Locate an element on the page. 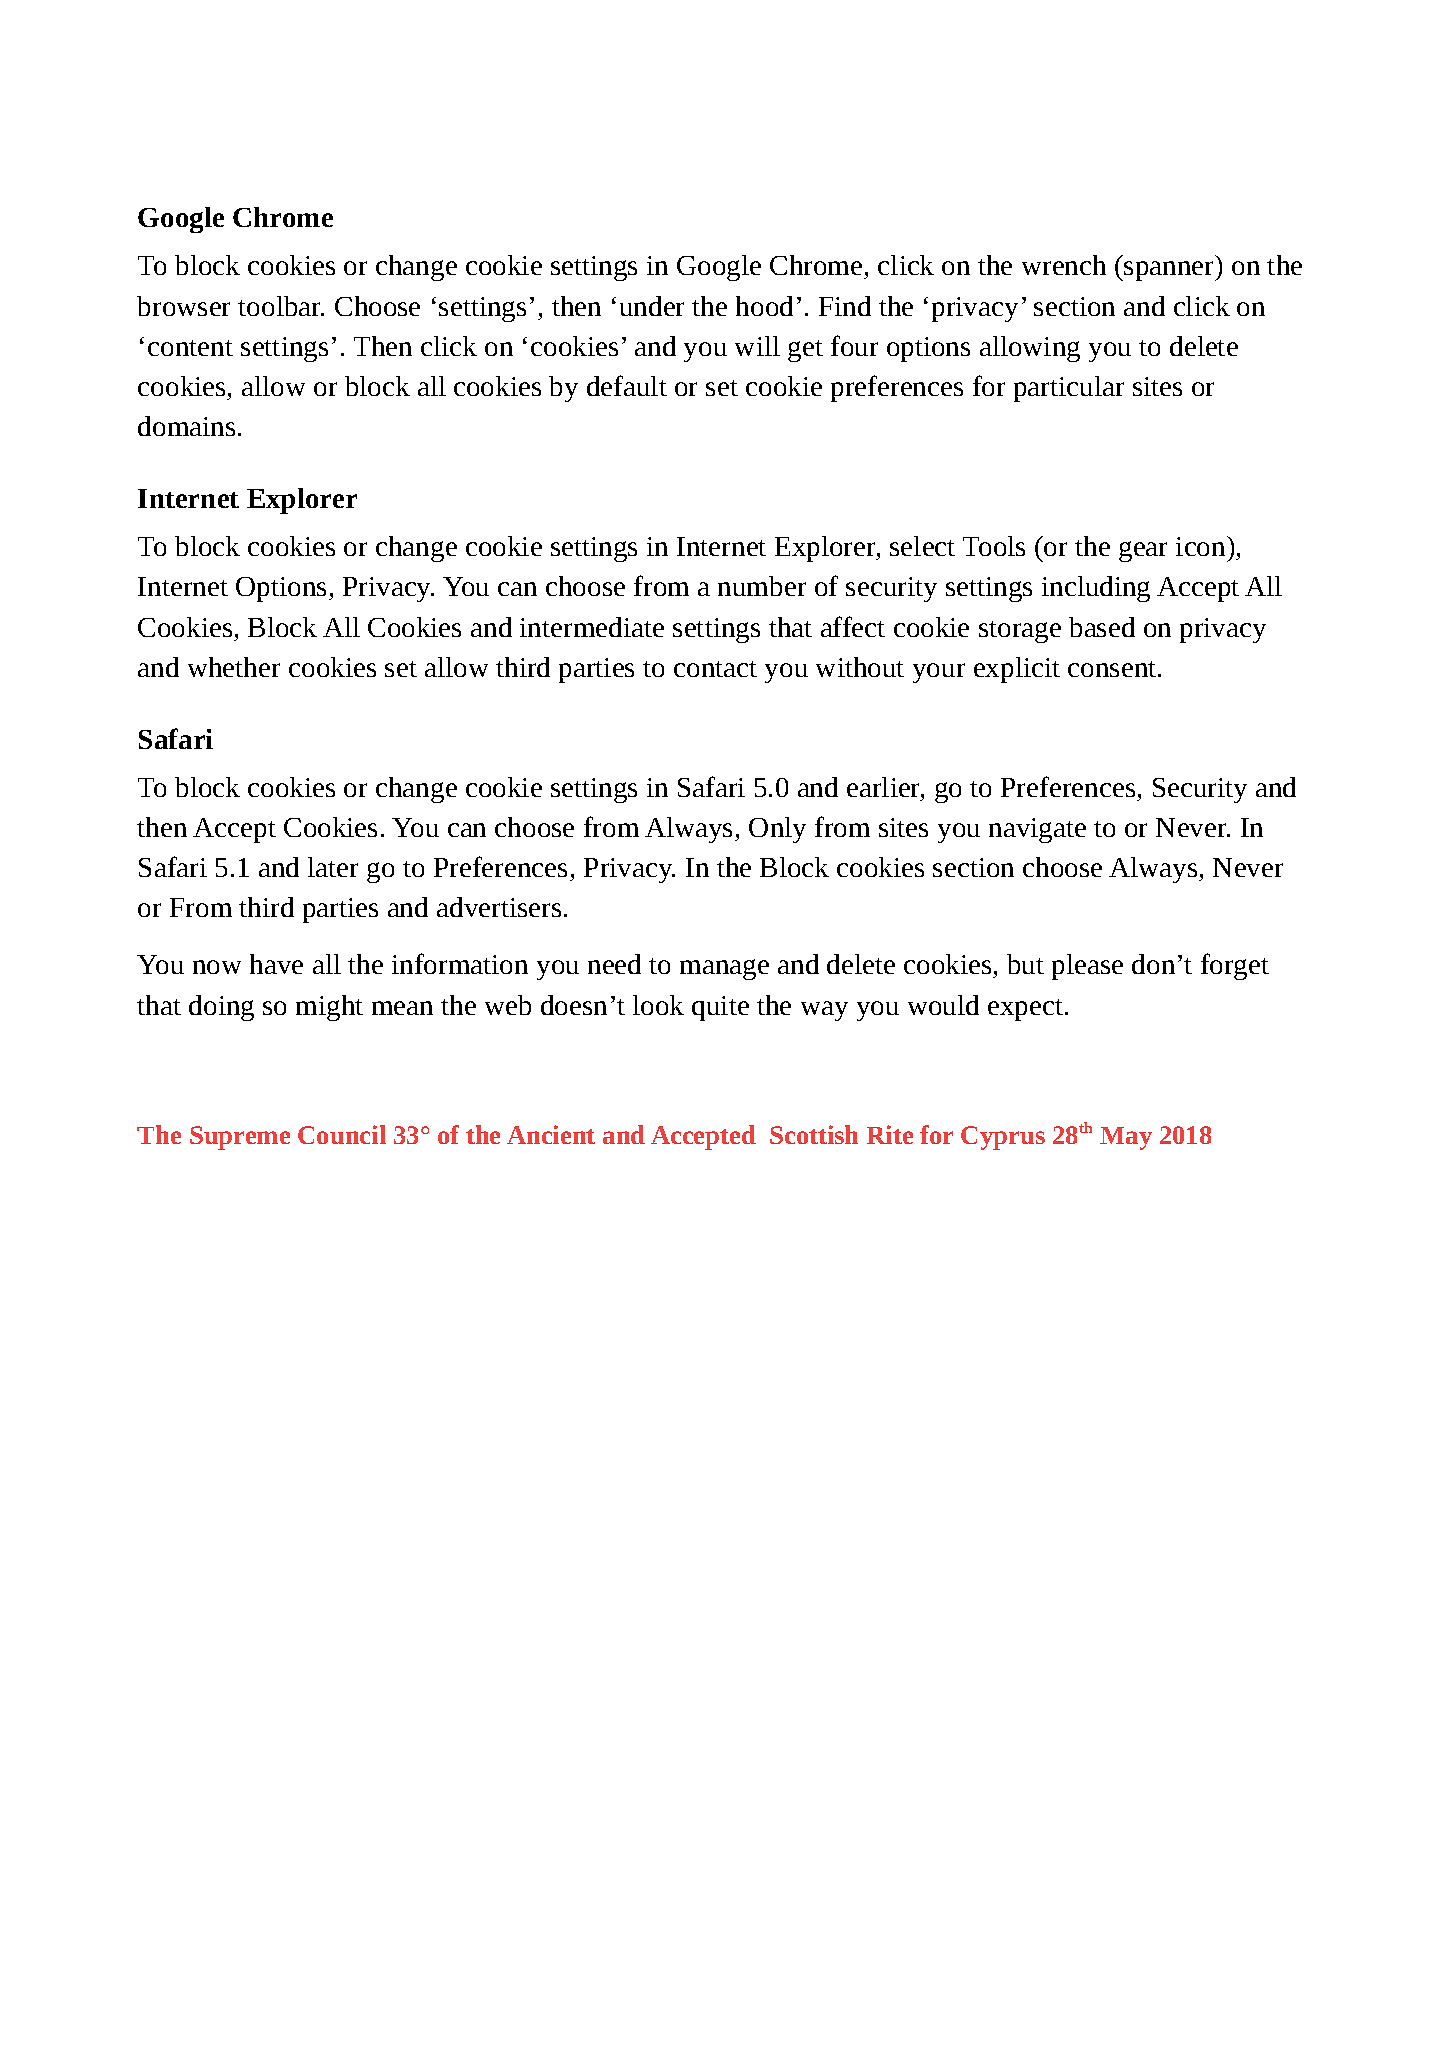  spanner is located at coordinates (1170, 271).
